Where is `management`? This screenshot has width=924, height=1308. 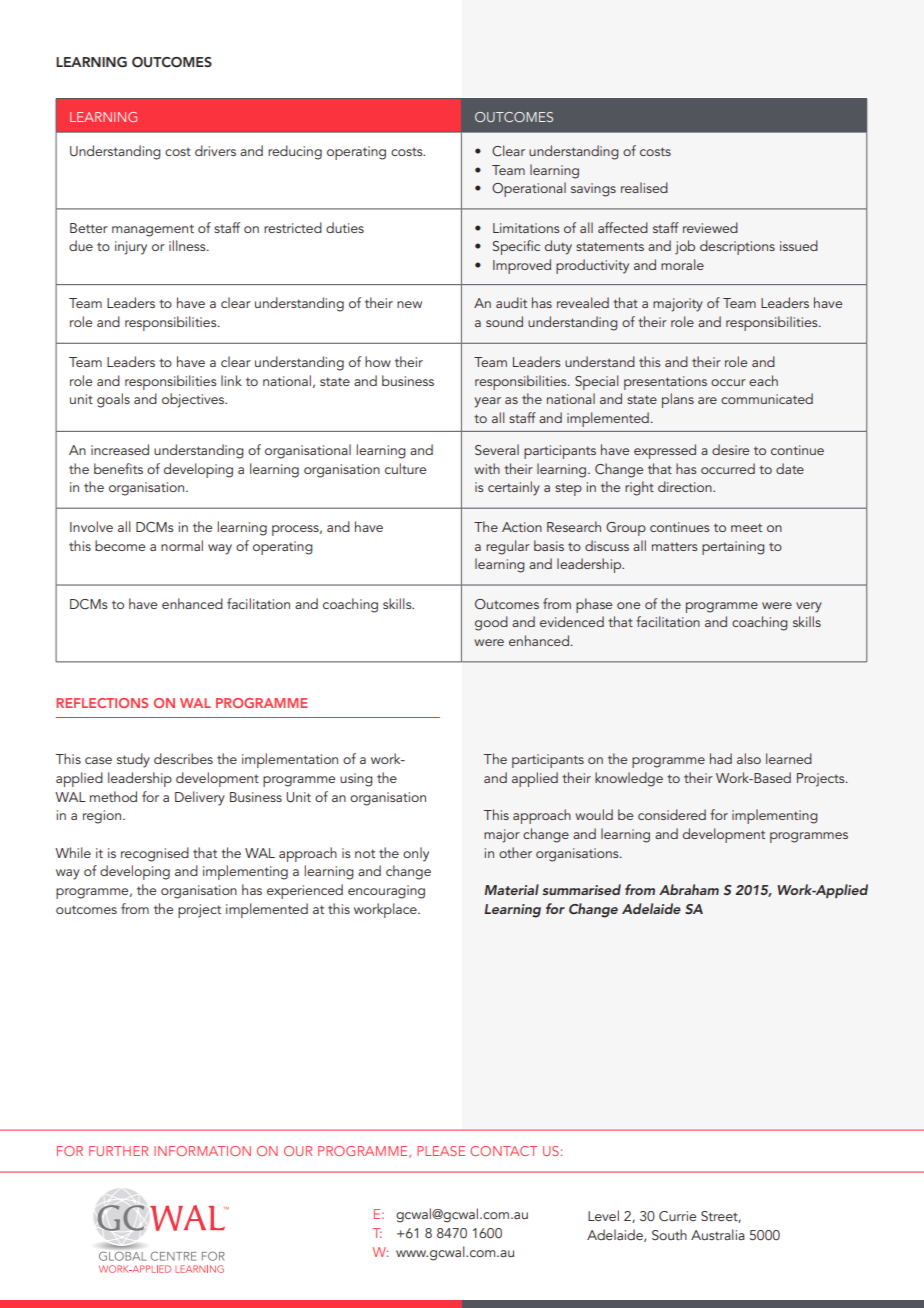 management is located at coordinates (153, 230).
